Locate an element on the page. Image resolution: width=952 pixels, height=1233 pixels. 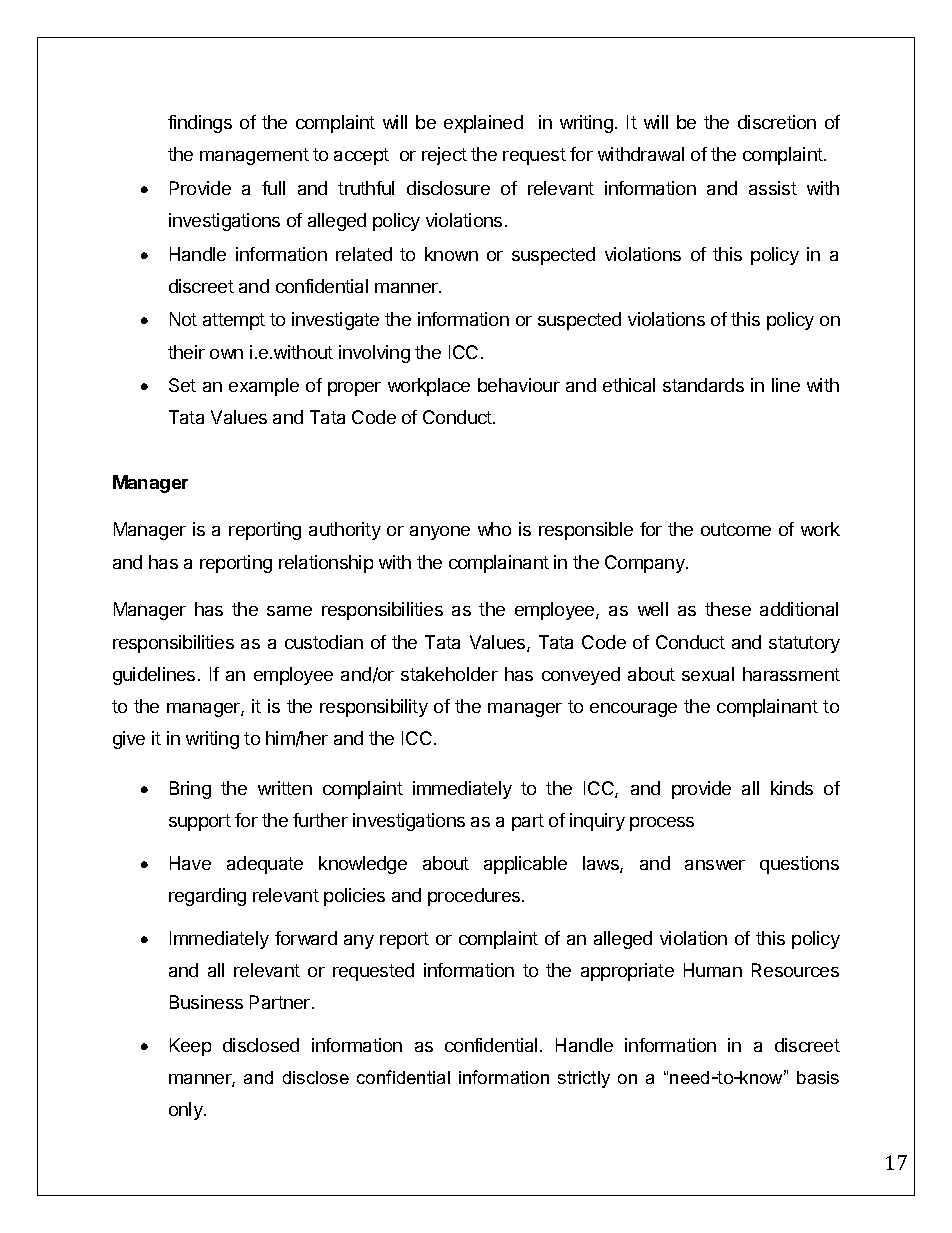
discretion is located at coordinates (777, 122).
